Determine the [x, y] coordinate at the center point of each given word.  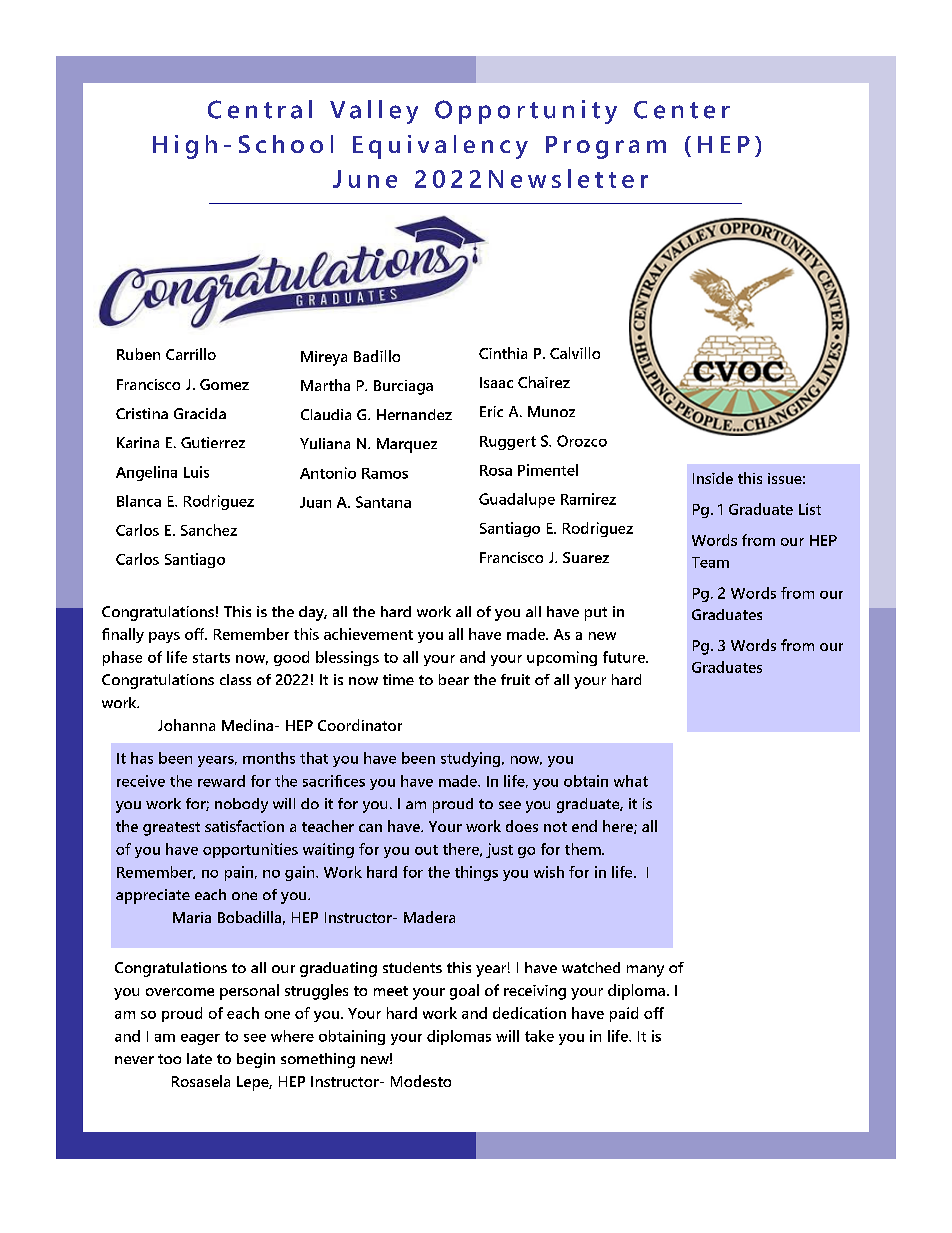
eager [200, 1039]
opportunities [250, 850]
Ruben [138, 354]
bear [454, 679]
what [631, 781]
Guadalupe [517, 500]
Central [260, 109]
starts [211, 658]
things [476, 873]
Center [682, 110]
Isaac [496, 382]
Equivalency [440, 147]
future [625, 657]
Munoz [551, 411]
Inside [713, 478]
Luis [196, 472]
